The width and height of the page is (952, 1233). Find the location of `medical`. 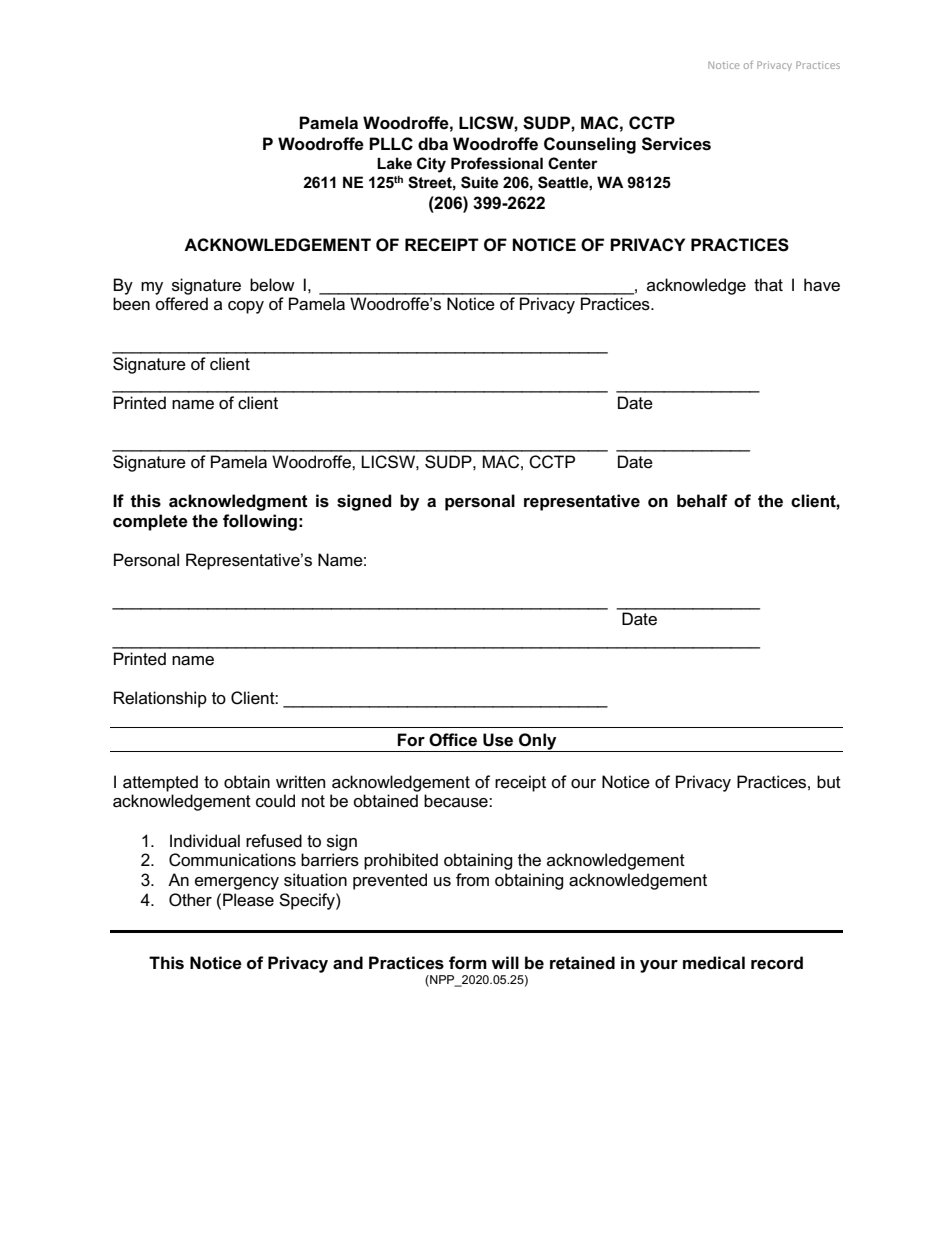

medical is located at coordinates (714, 963).
